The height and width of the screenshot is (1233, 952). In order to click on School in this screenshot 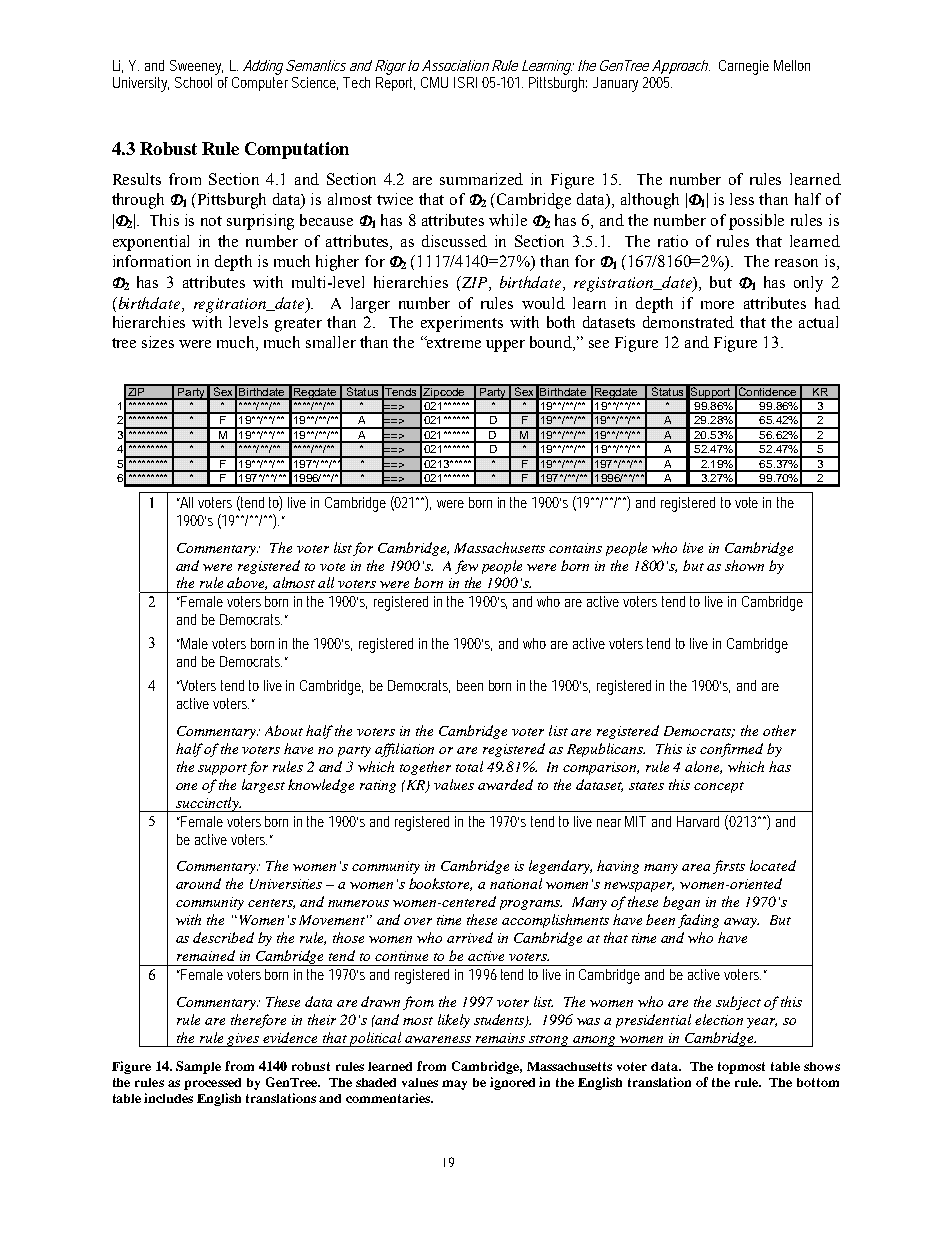, I will do `click(193, 82)`.
